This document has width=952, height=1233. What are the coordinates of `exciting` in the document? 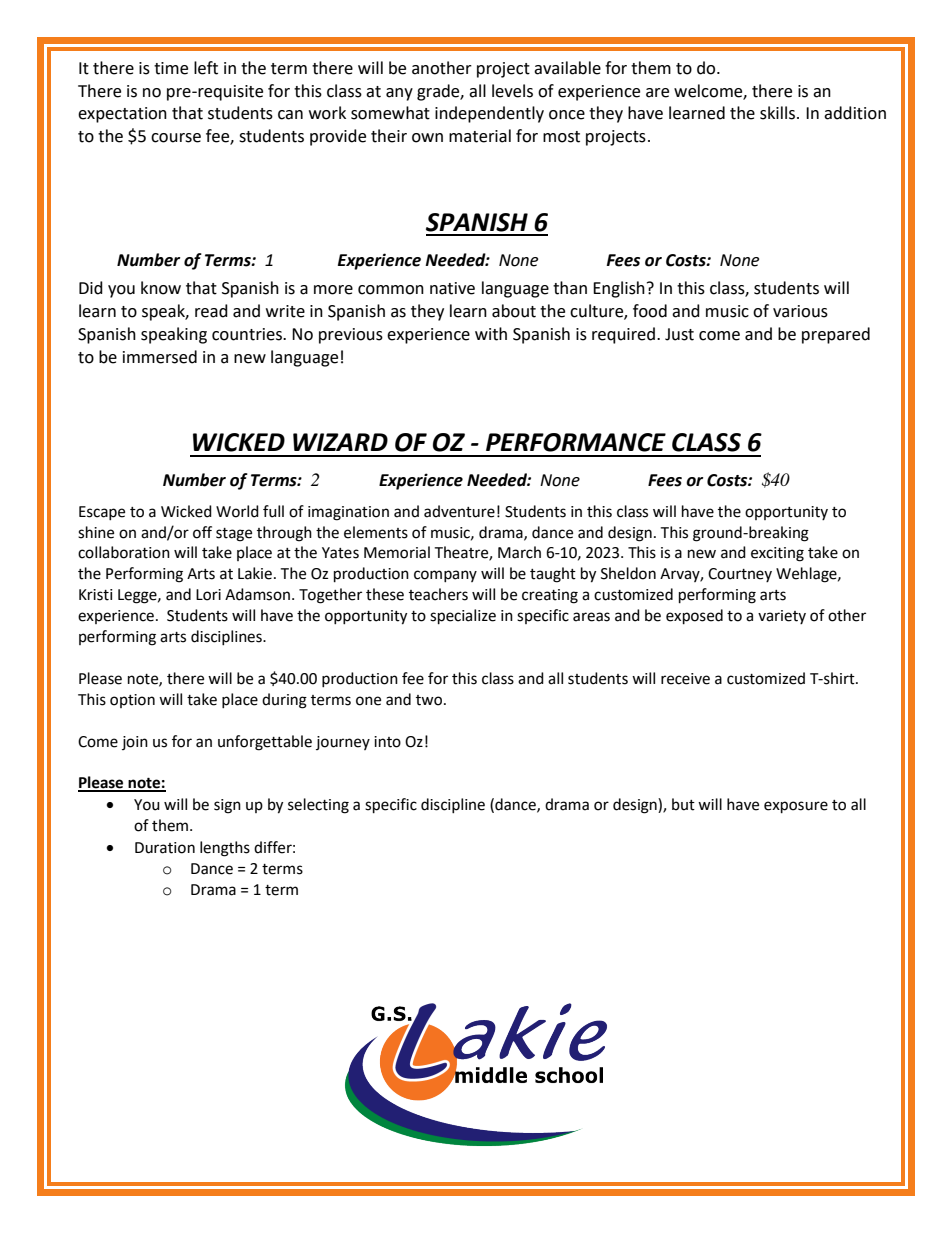 It's located at (777, 554).
